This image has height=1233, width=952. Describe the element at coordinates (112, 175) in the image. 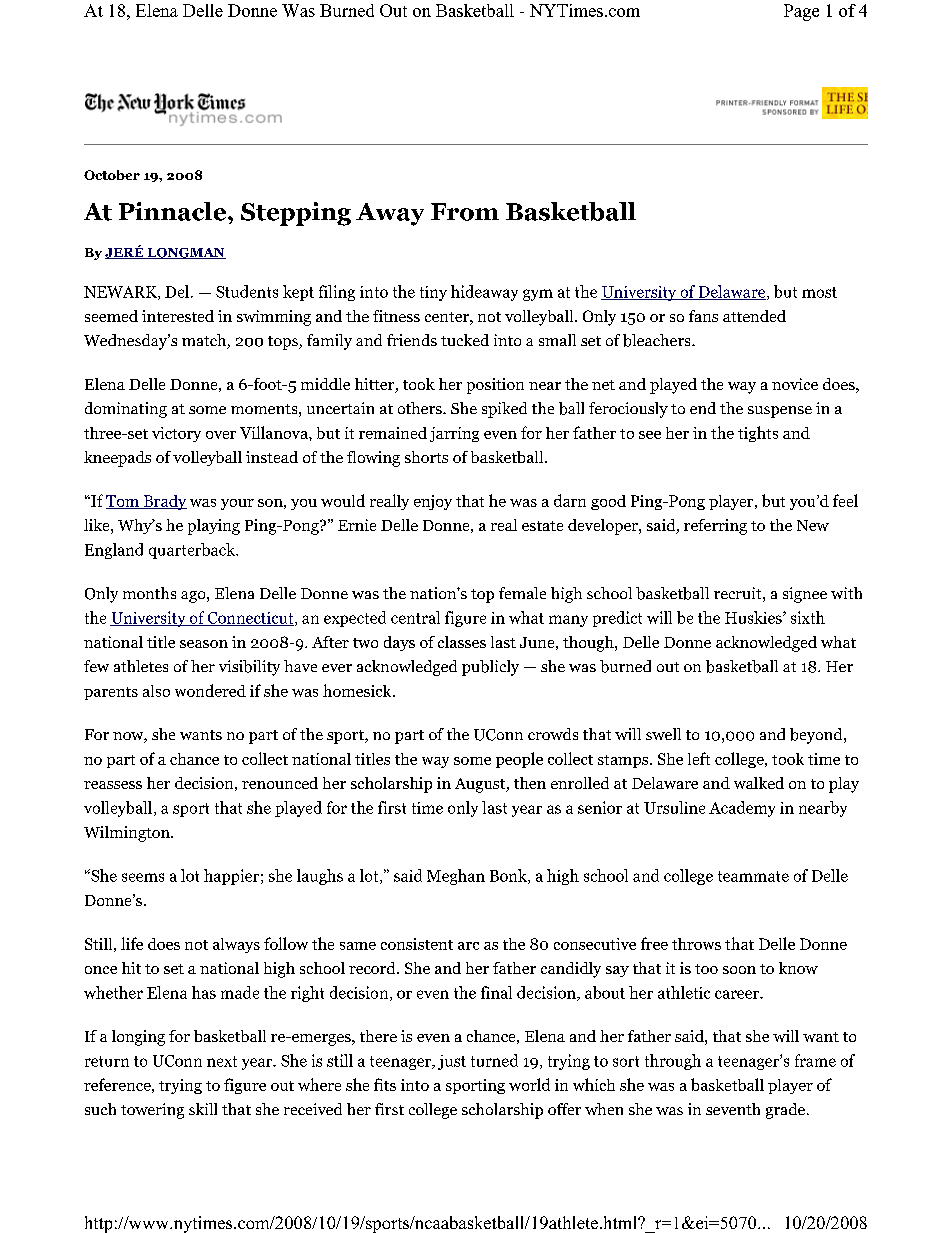

I see `October` at that location.
